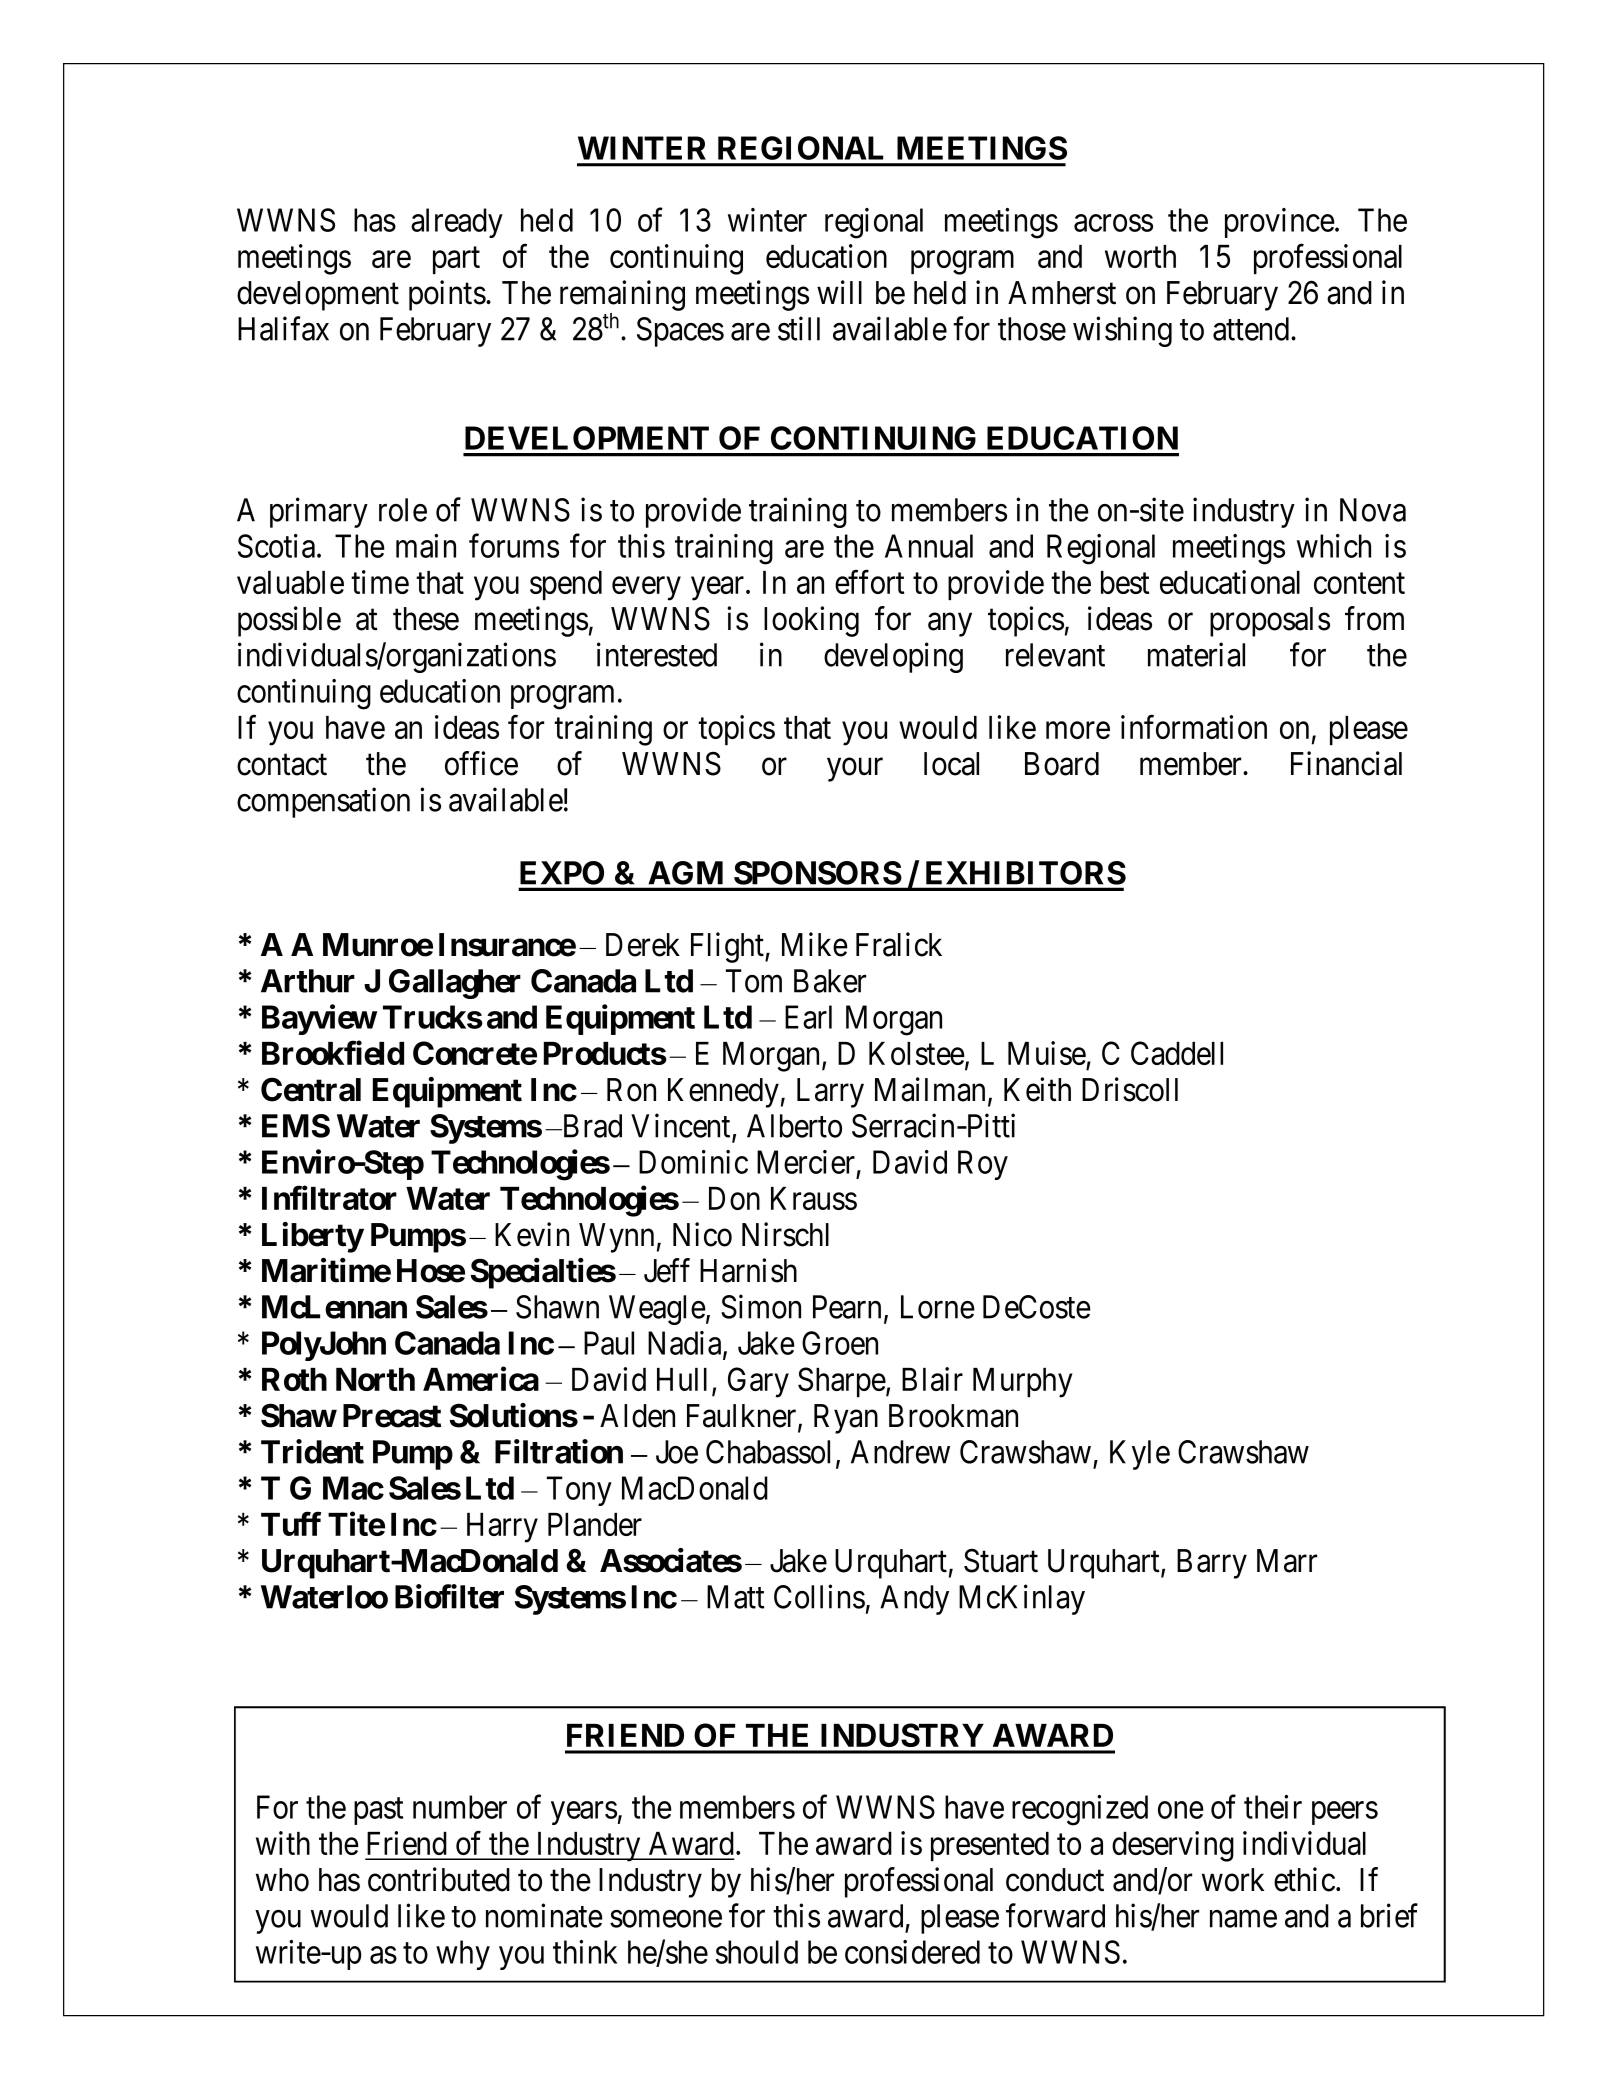  Describe the element at coordinates (839, 292) in the screenshot. I see `will` at that location.
